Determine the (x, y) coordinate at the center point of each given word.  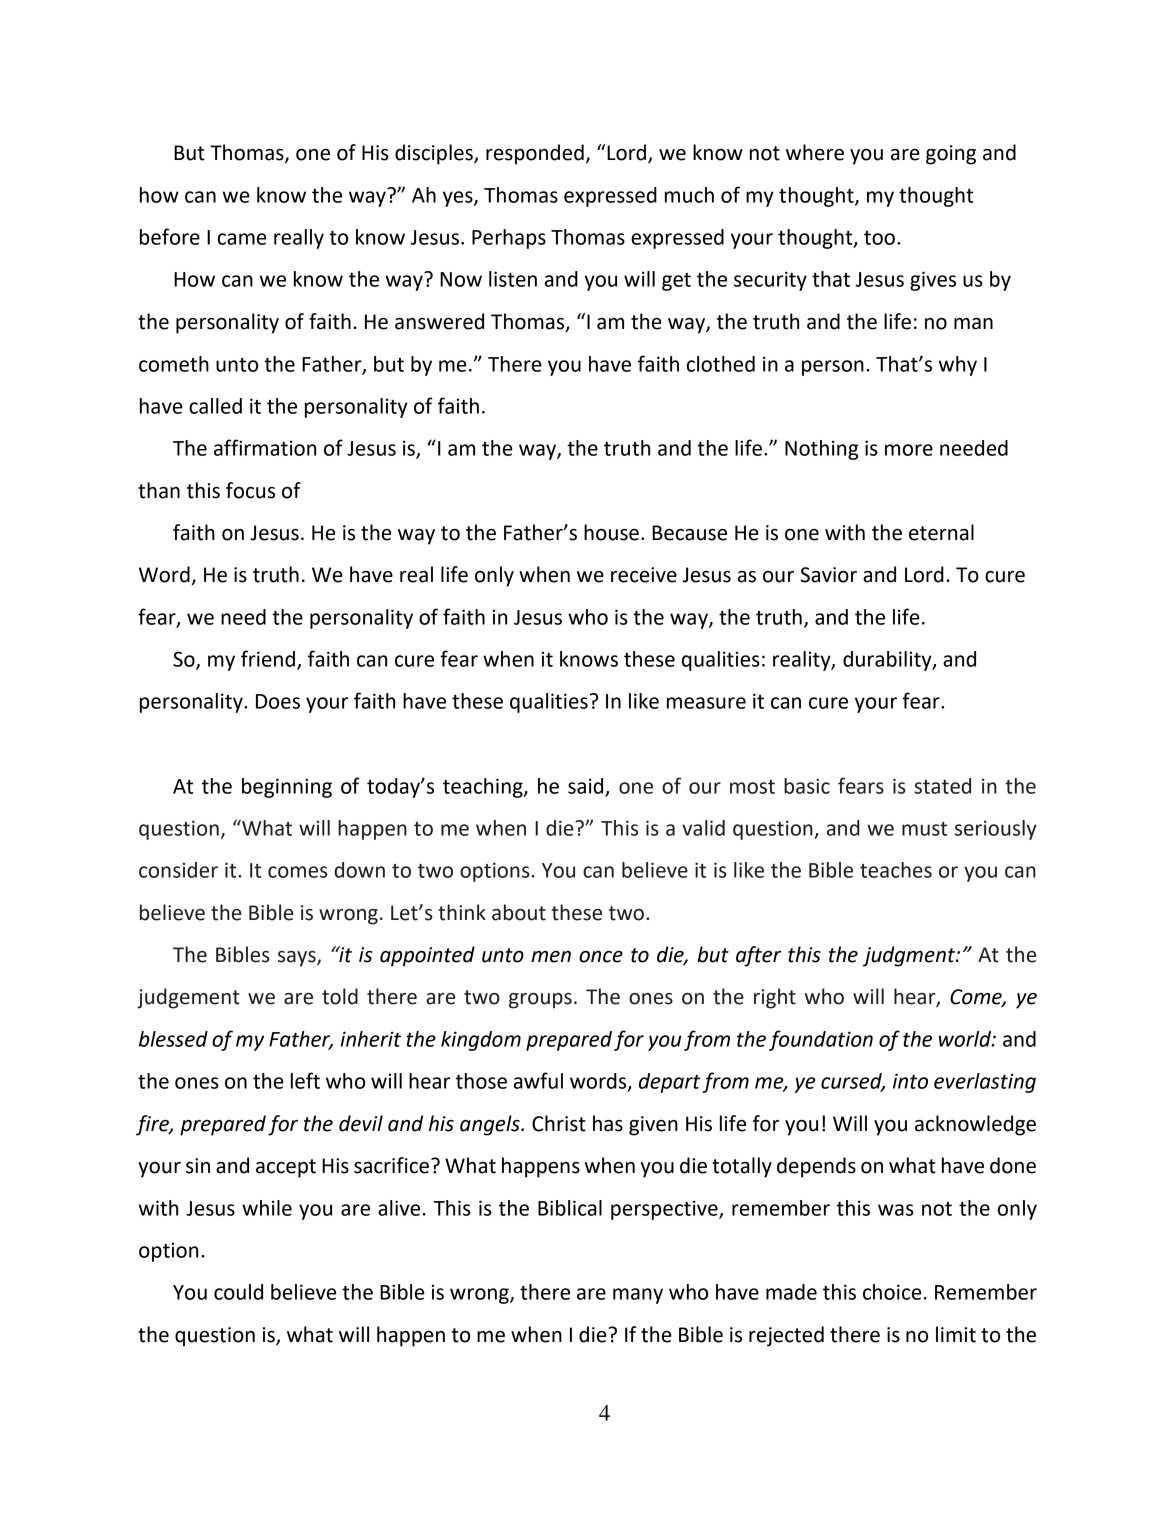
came (242, 239)
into (910, 1081)
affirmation (265, 447)
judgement (188, 998)
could (238, 1292)
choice (892, 1292)
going (951, 155)
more (909, 450)
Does (278, 701)
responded (535, 154)
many (638, 1296)
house (611, 532)
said (587, 787)
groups (540, 1001)
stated (942, 786)
